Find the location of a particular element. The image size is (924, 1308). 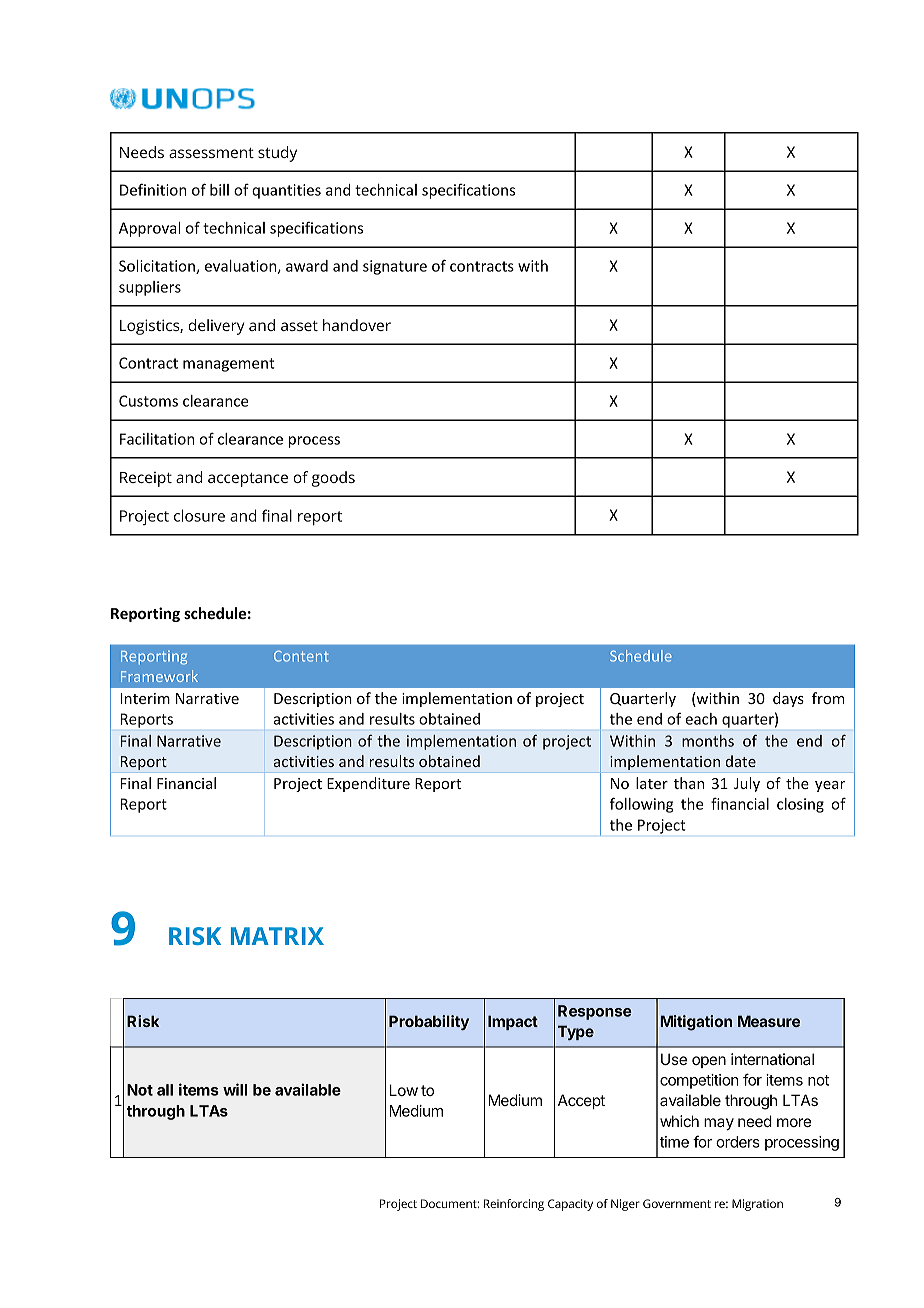

goods is located at coordinates (333, 479).
